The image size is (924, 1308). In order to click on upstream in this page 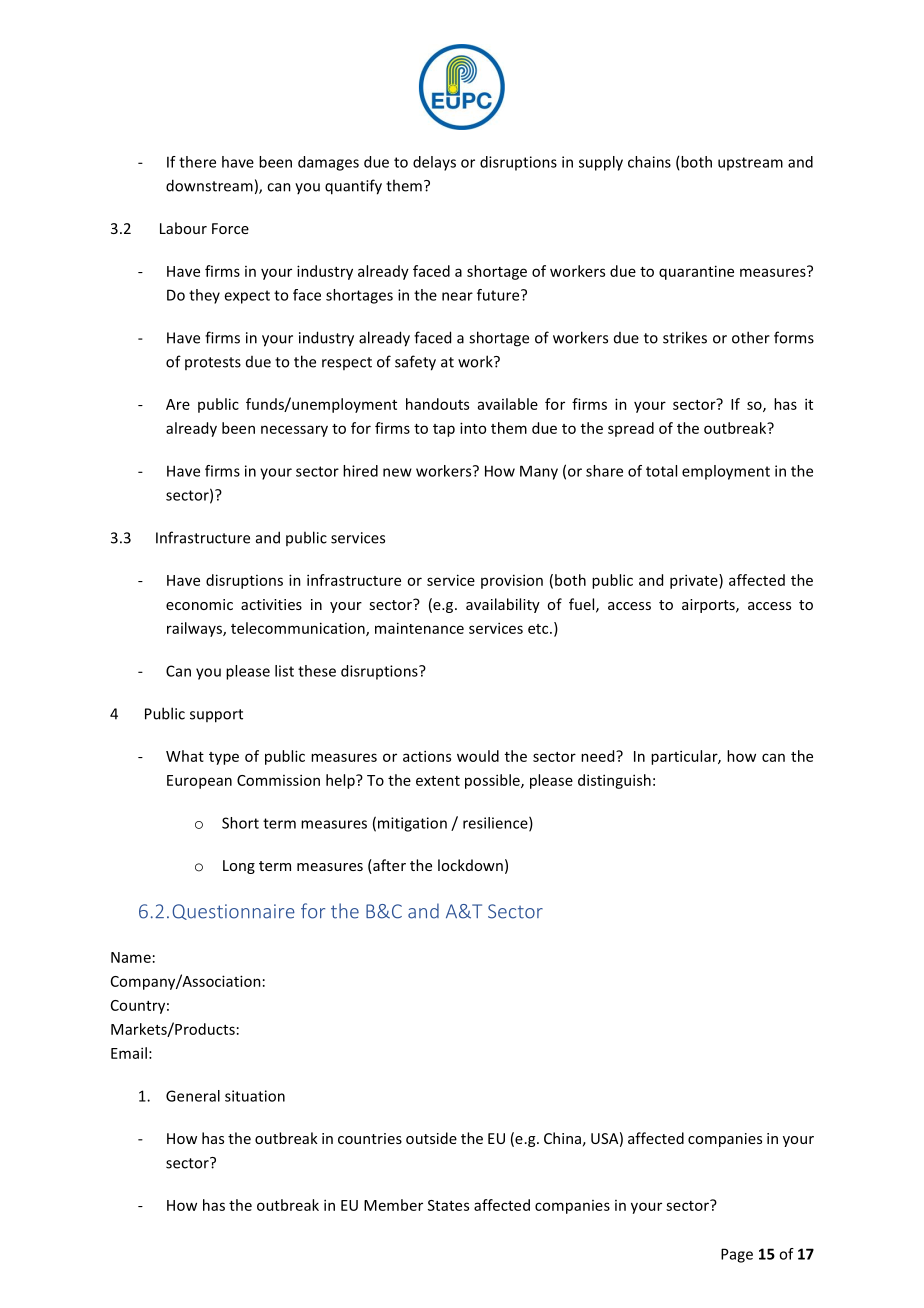, I will do `click(750, 164)`.
